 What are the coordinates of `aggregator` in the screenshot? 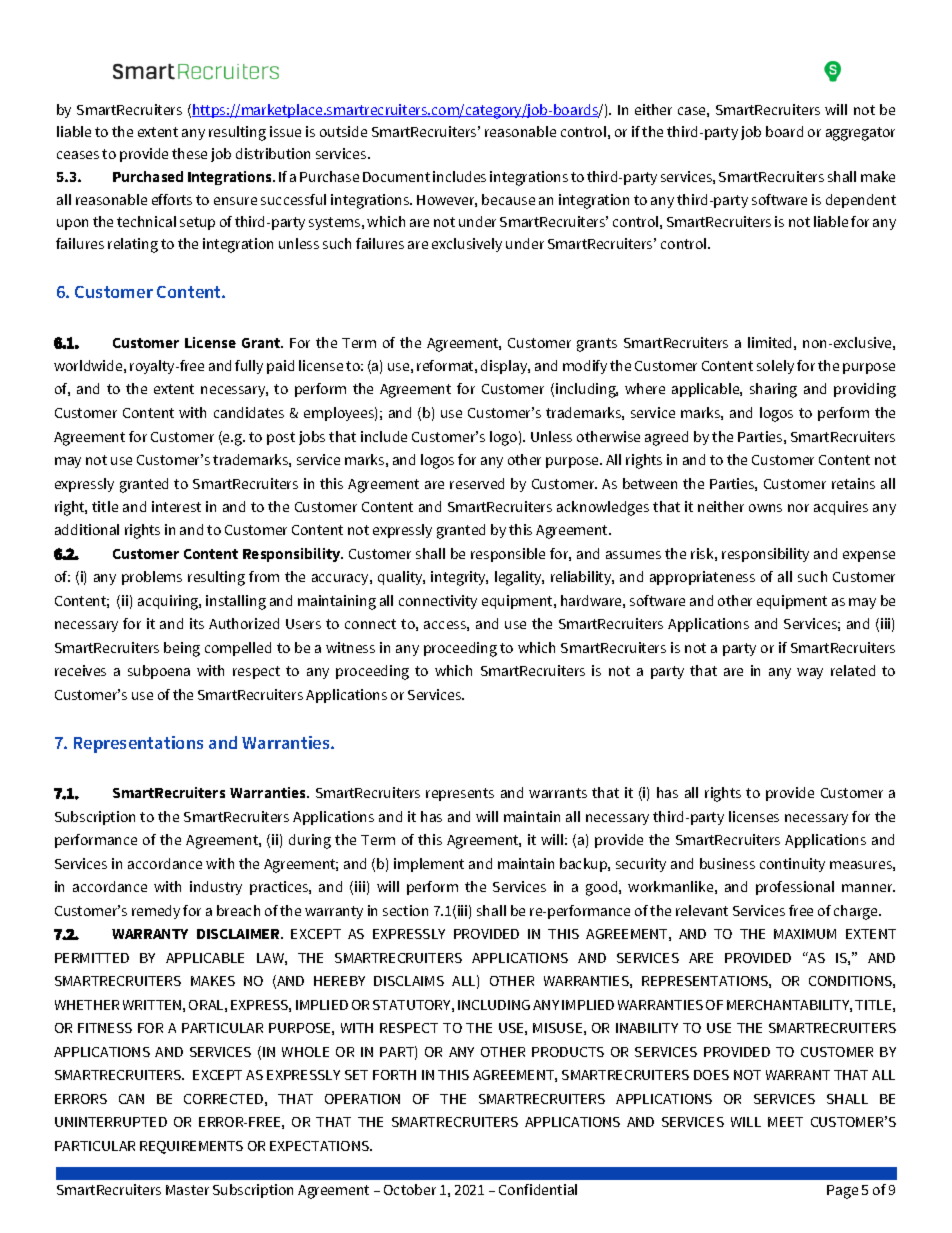 It's located at (860, 134).
